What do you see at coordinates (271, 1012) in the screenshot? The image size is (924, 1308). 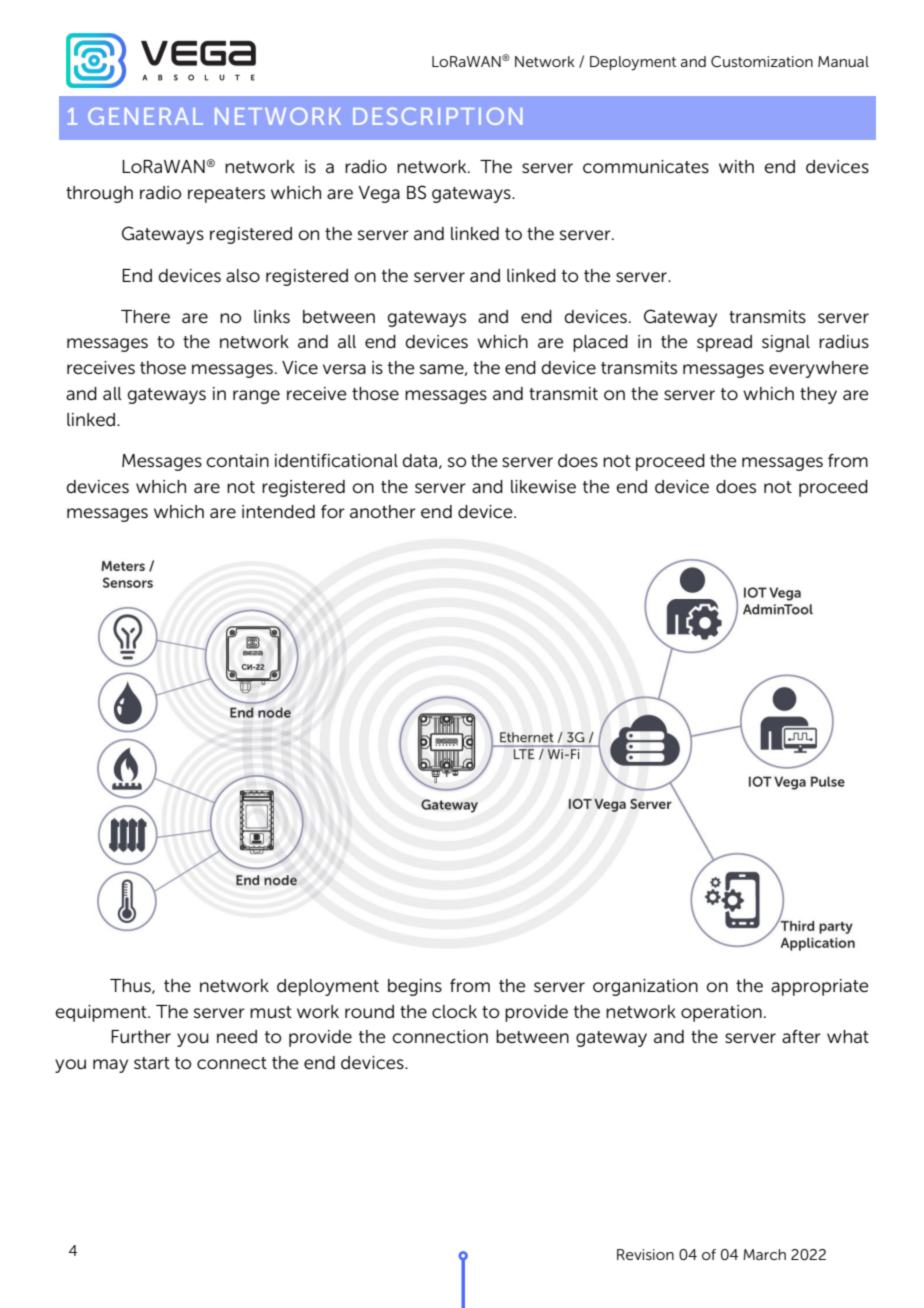 I see `must` at bounding box center [271, 1012].
